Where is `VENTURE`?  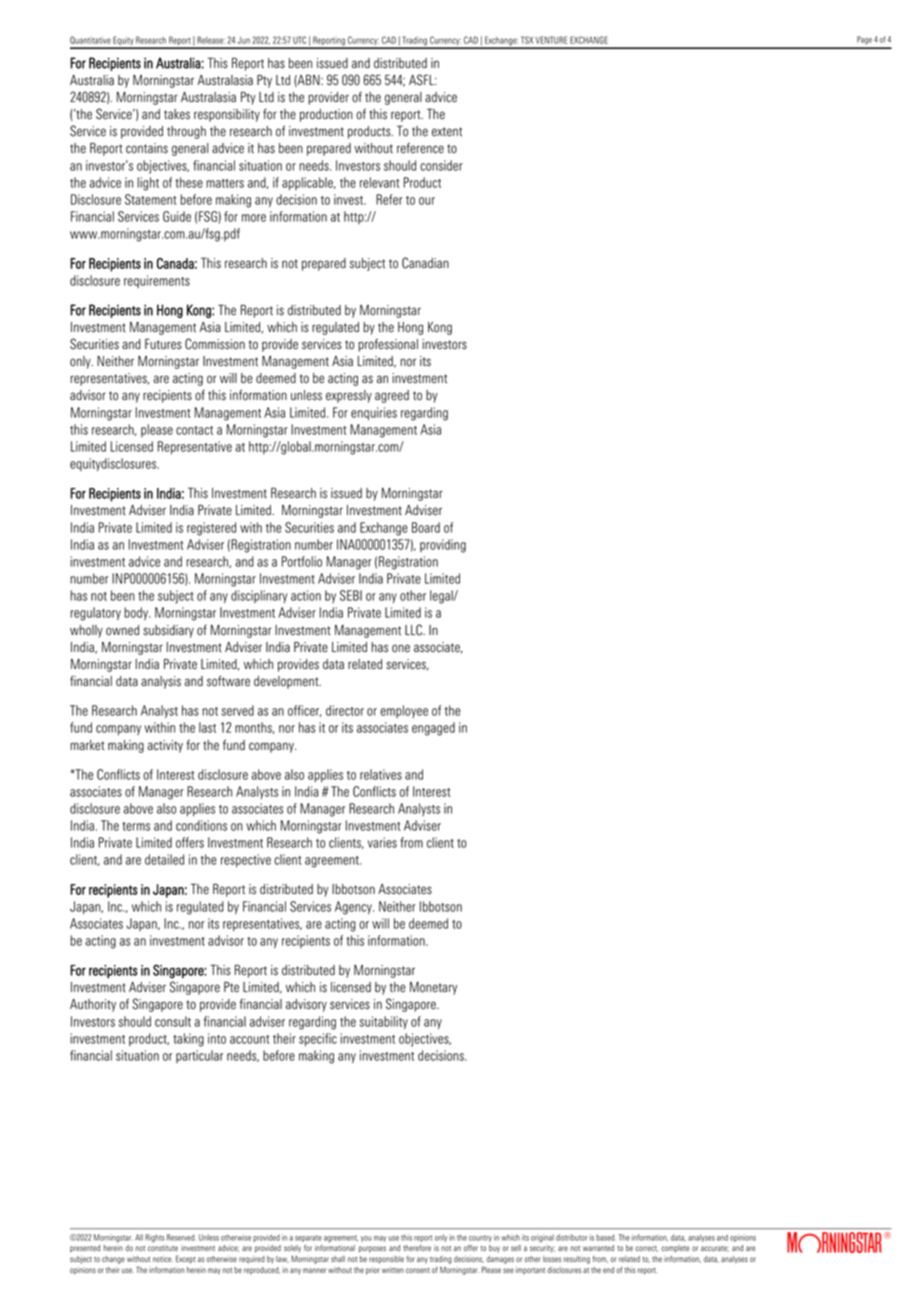 VENTURE is located at coordinates (551, 40).
